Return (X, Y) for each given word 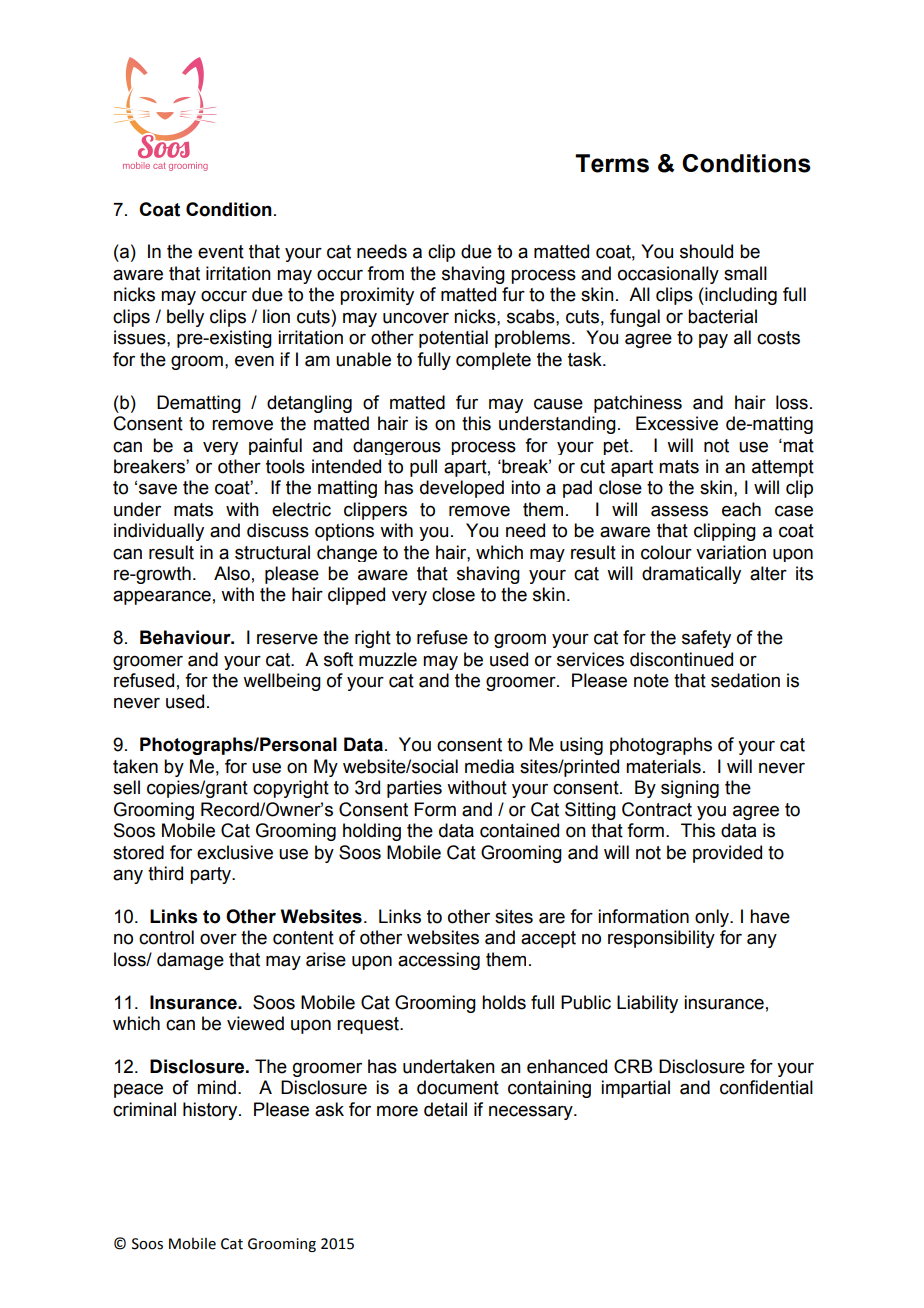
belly (185, 318)
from (385, 273)
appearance (162, 597)
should (706, 251)
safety (706, 639)
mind (216, 1087)
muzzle (388, 659)
